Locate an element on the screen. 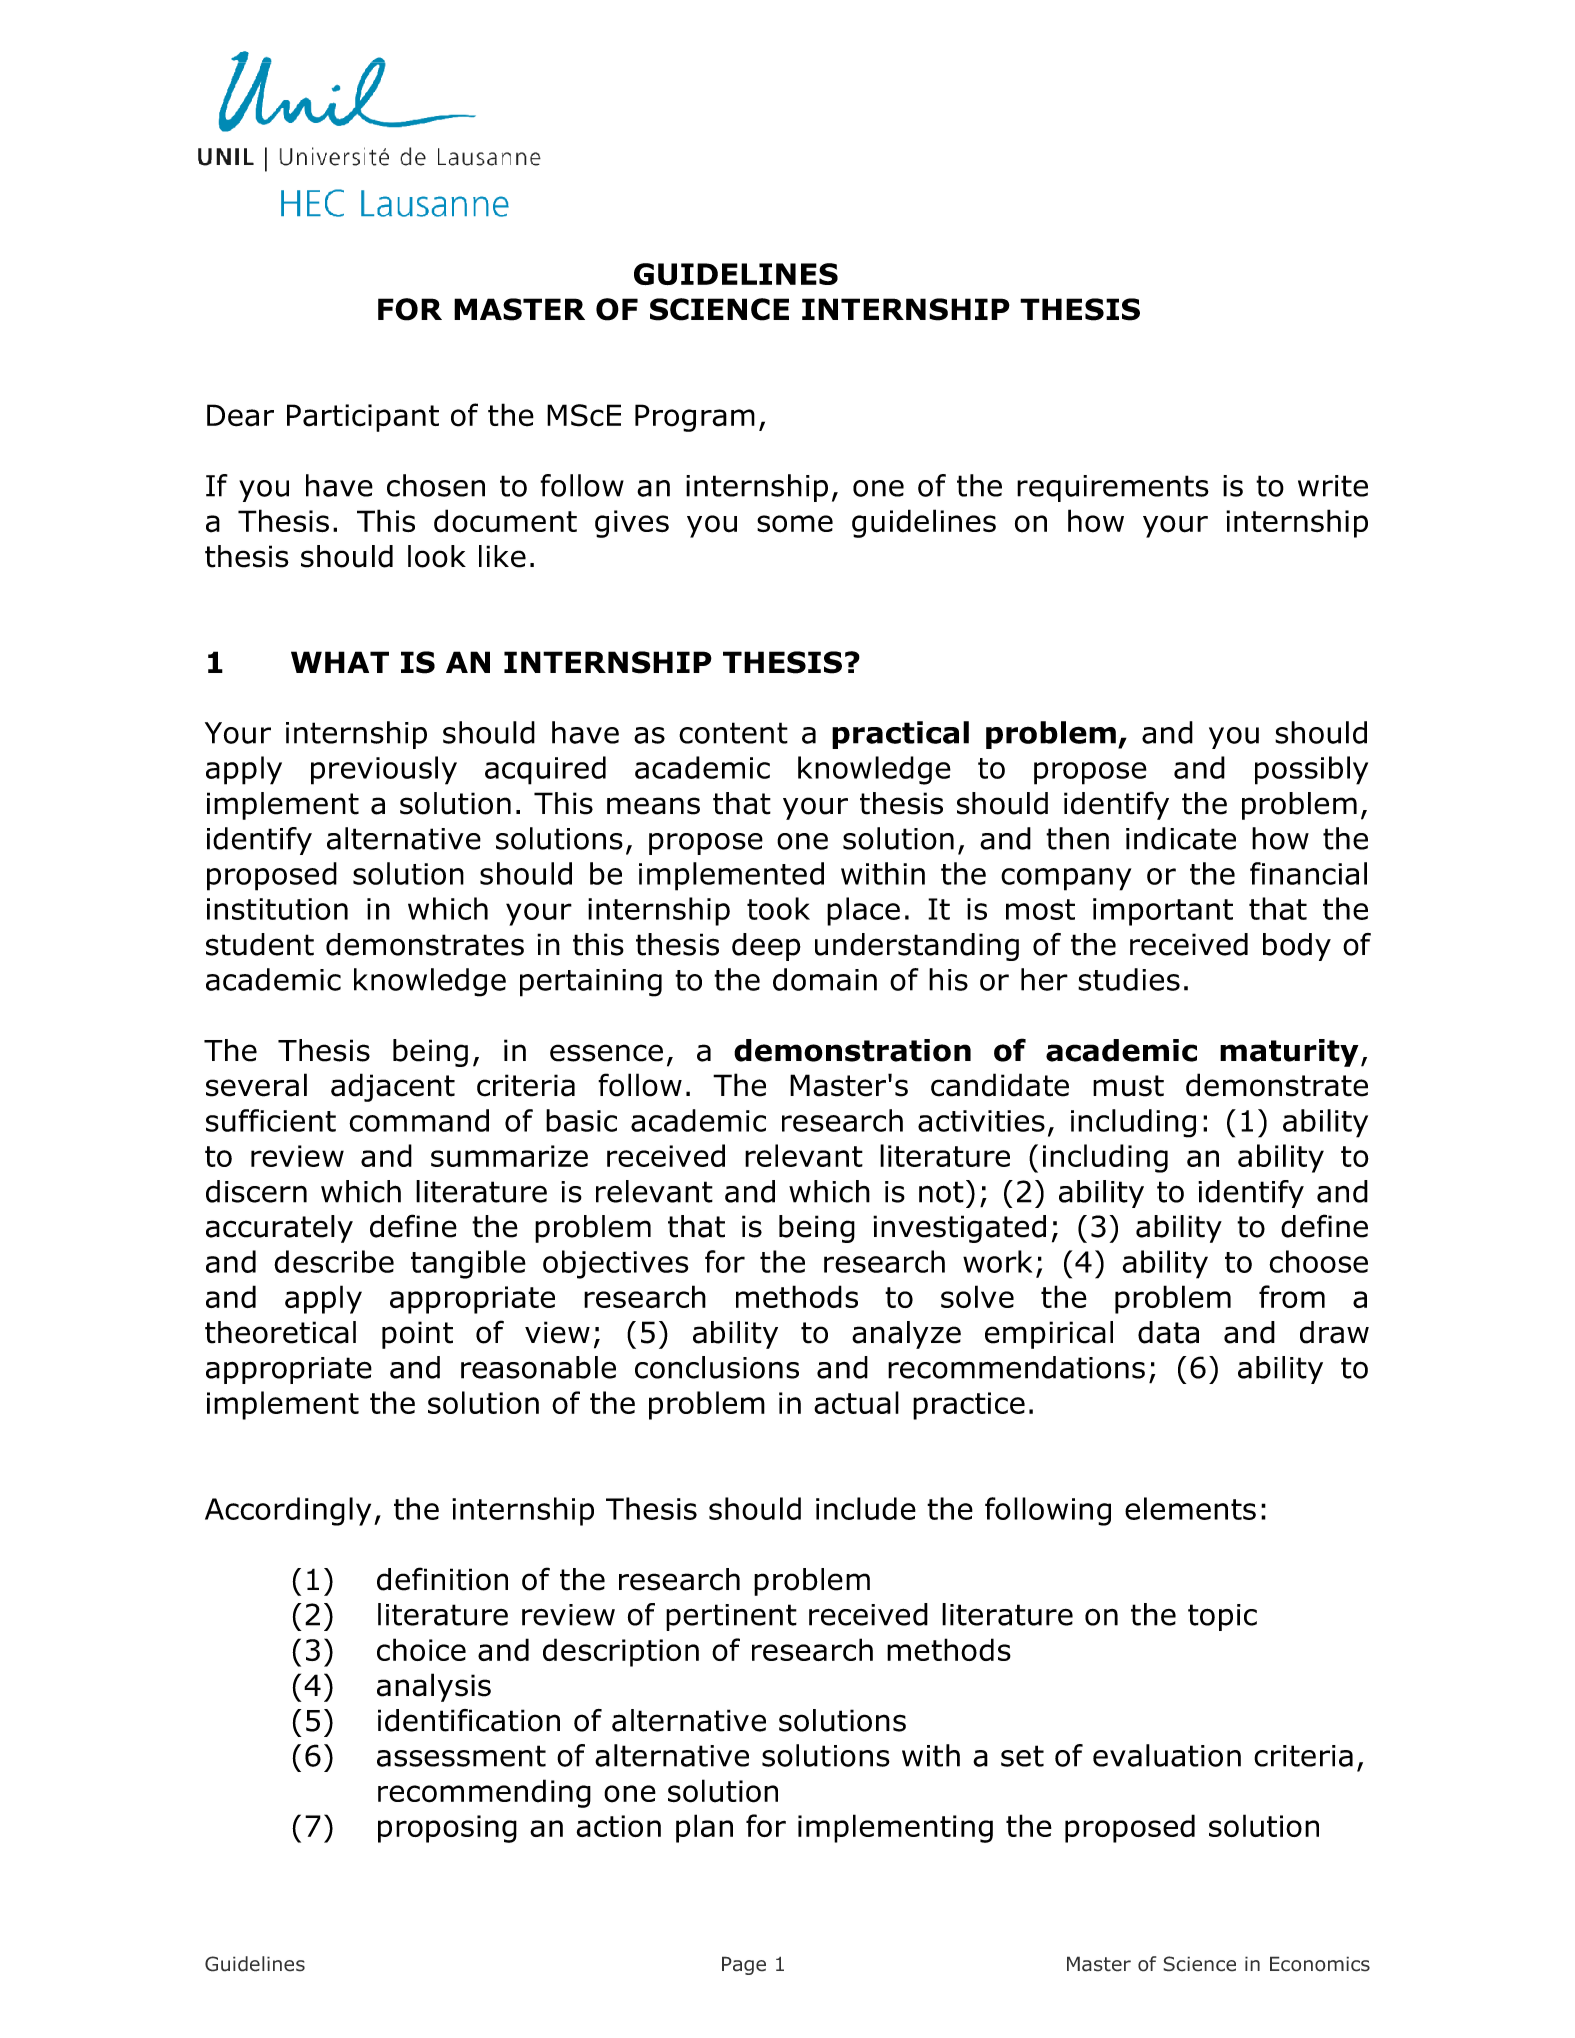  proposing is located at coordinates (447, 1829).
